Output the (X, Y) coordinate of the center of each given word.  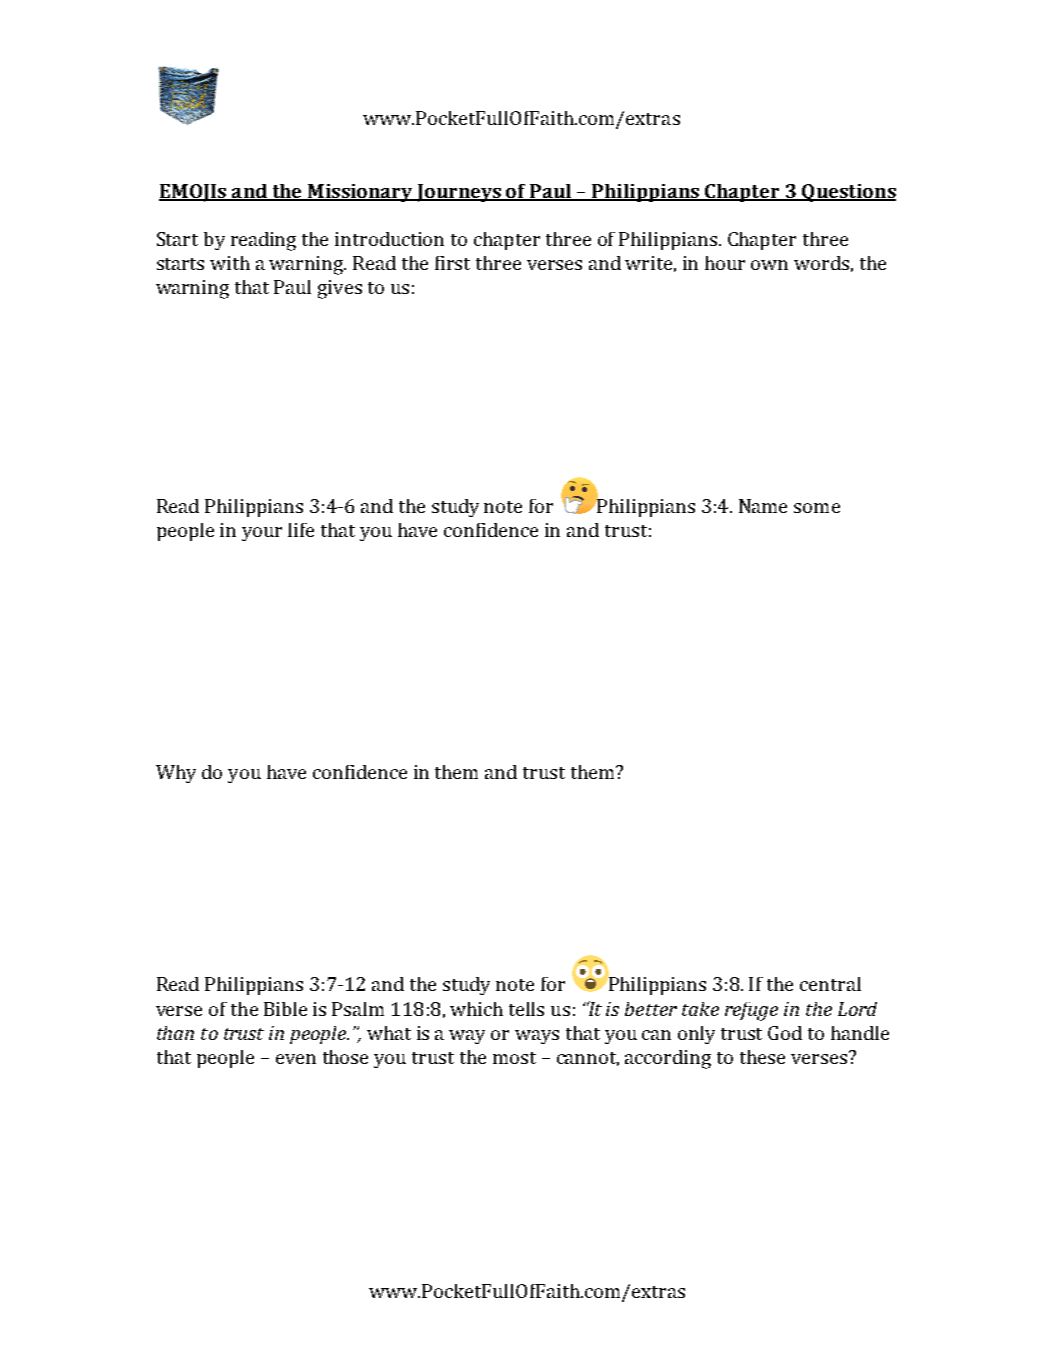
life (301, 530)
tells (526, 1009)
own (769, 265)
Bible (285, 1009)
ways (537, 1037)
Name (763, 506)
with (230, 263)
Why (176, 774)
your (262, 534)
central (830, 984)
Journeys (459, 193)
